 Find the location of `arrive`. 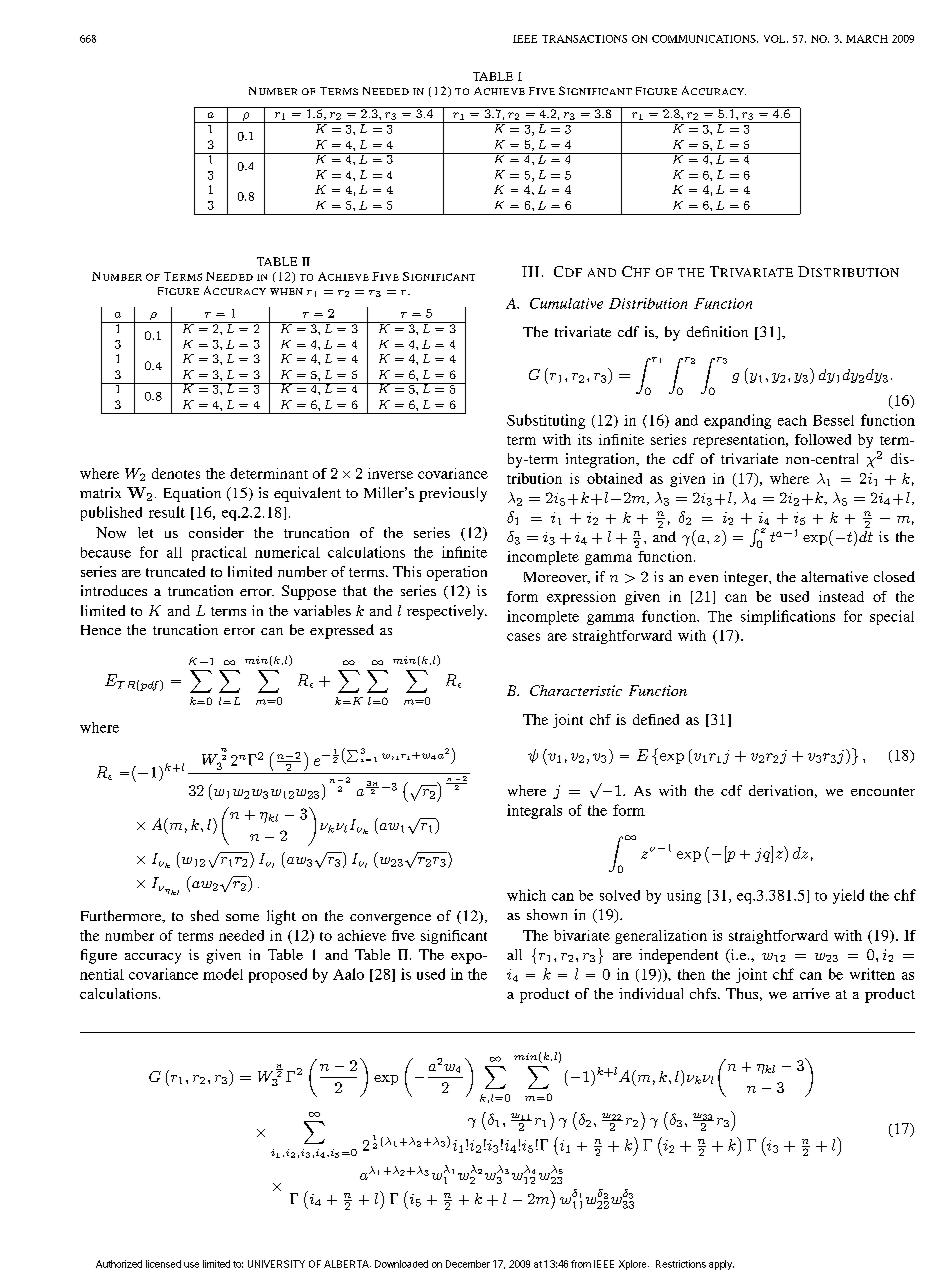

arrive is located at coordinates (811, 993).
